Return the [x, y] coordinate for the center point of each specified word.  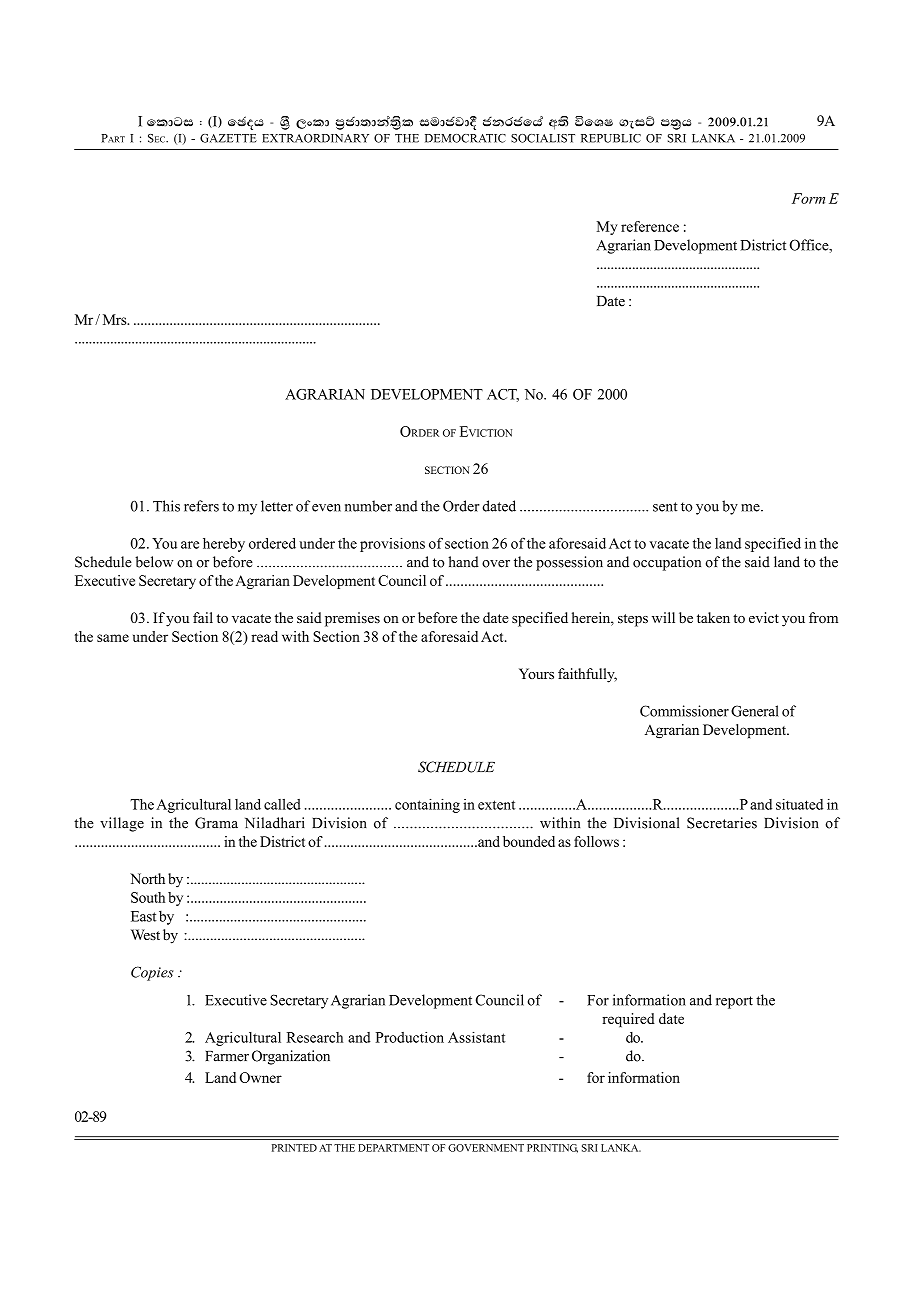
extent [496, 805]
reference [650, 226]
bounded [529, 841]
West [145, 934]
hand [463, 562]
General [755, 711]
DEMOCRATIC [465, 138]
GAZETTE [228, 138]
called [282, 804]
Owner [261, 1077]
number [368, 506]
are [190, 545]
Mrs [116, 319]
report [734, 1002]
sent [665, 507]
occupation [667, 563]
